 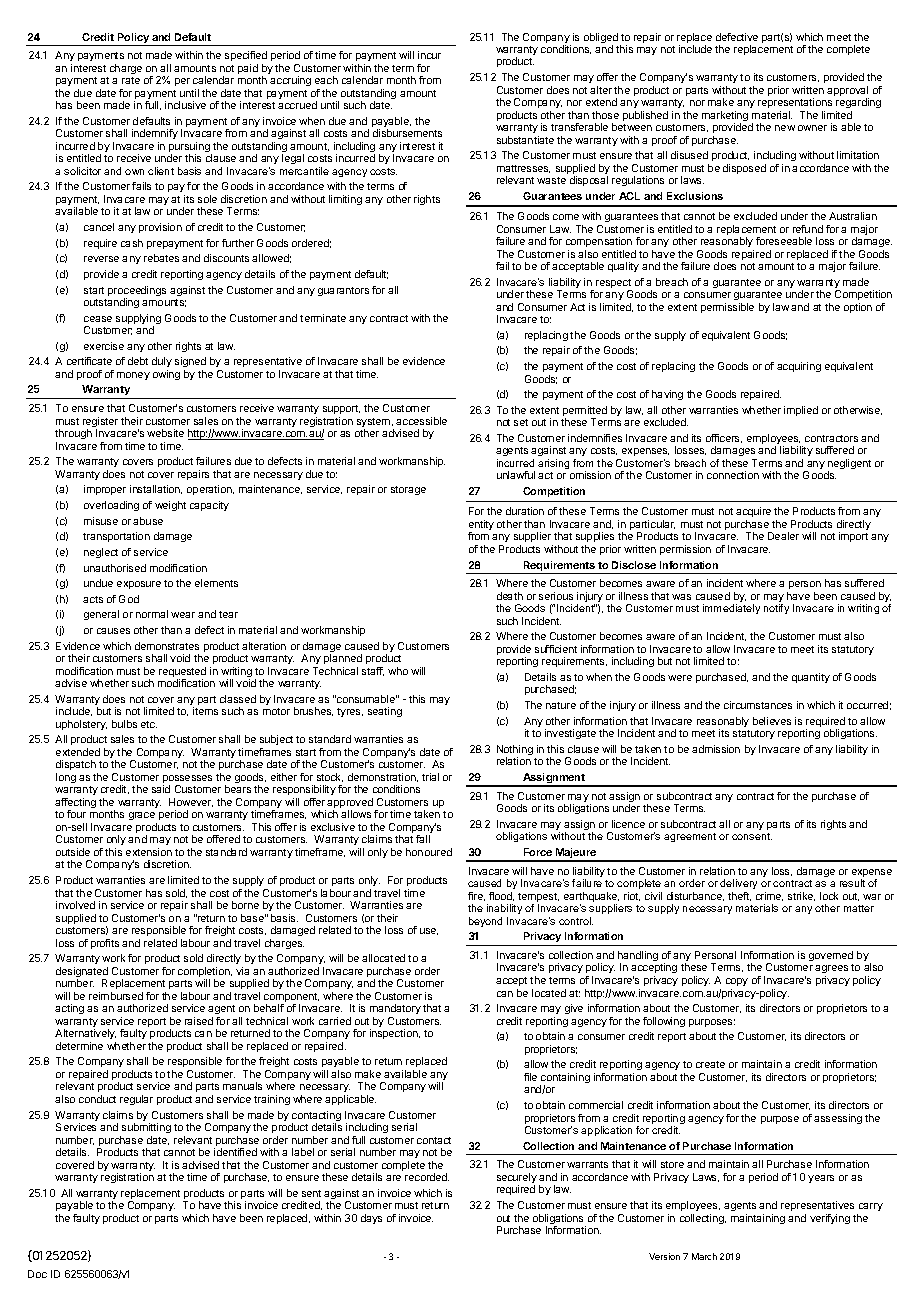 What do you see at coordinates (811, 678) in the page?
I see `quantity` at bounding box center [811, 678].
